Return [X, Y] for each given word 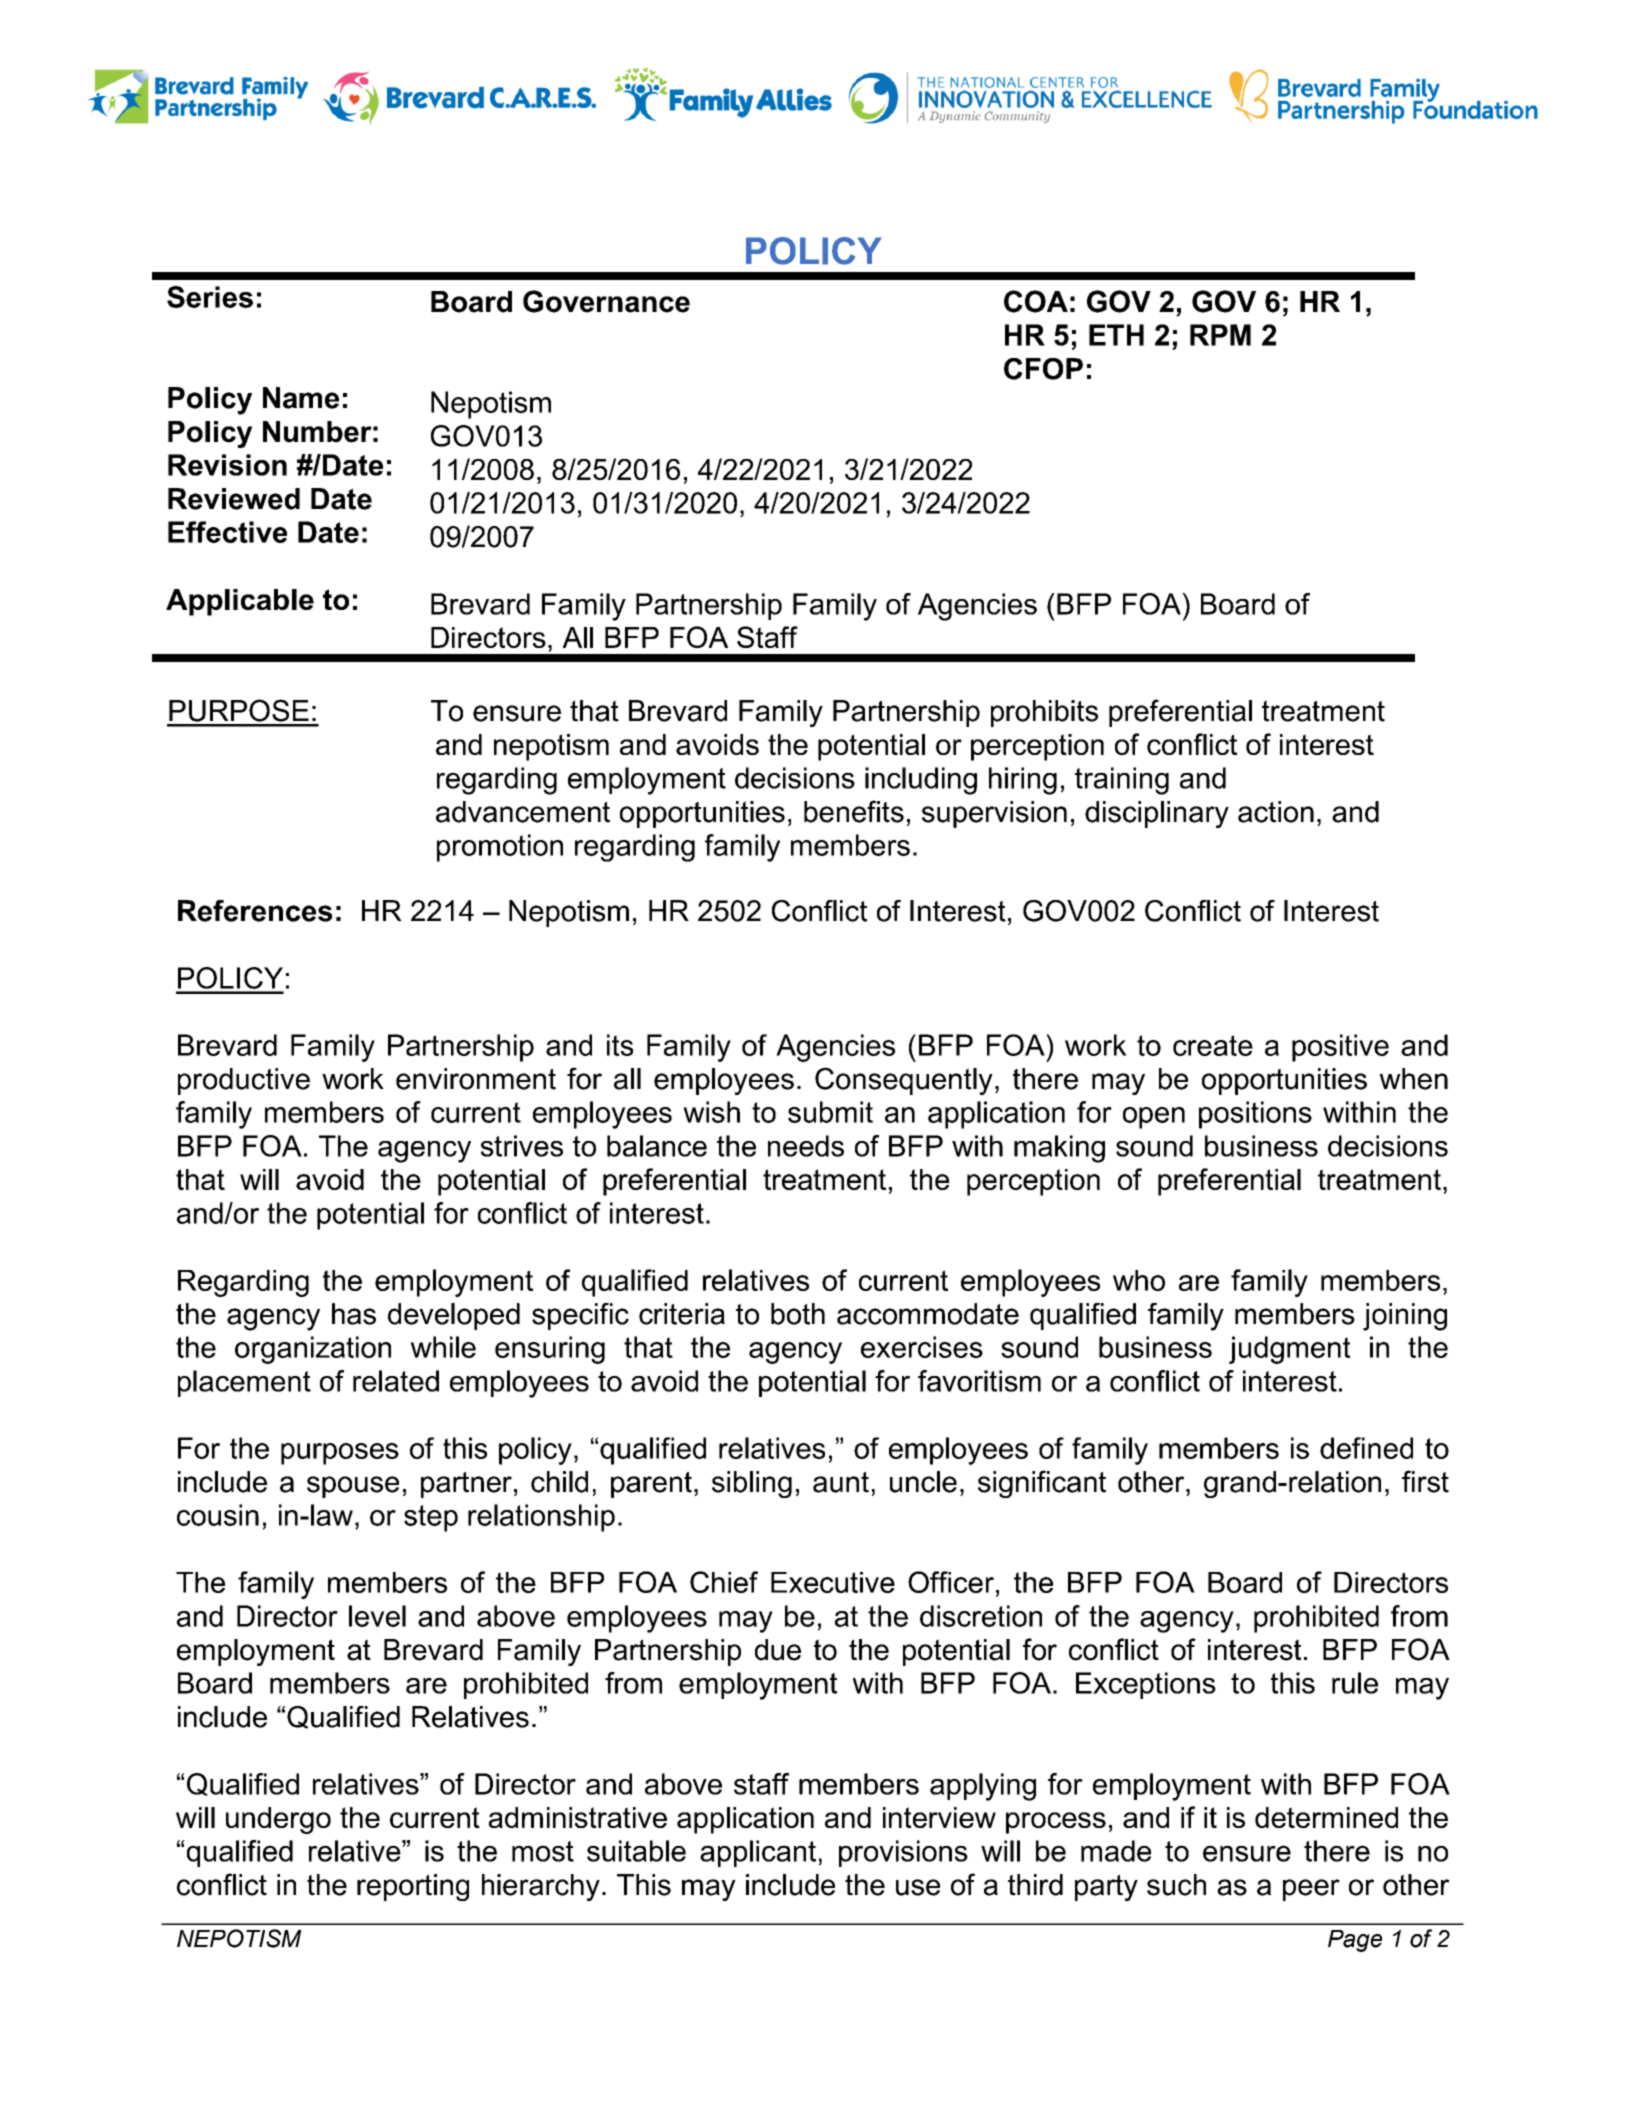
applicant [758, 1853]
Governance [606, 301]
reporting [413, 1887]
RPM [1220, 335]
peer [1311, 1890]
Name [301, 398]
